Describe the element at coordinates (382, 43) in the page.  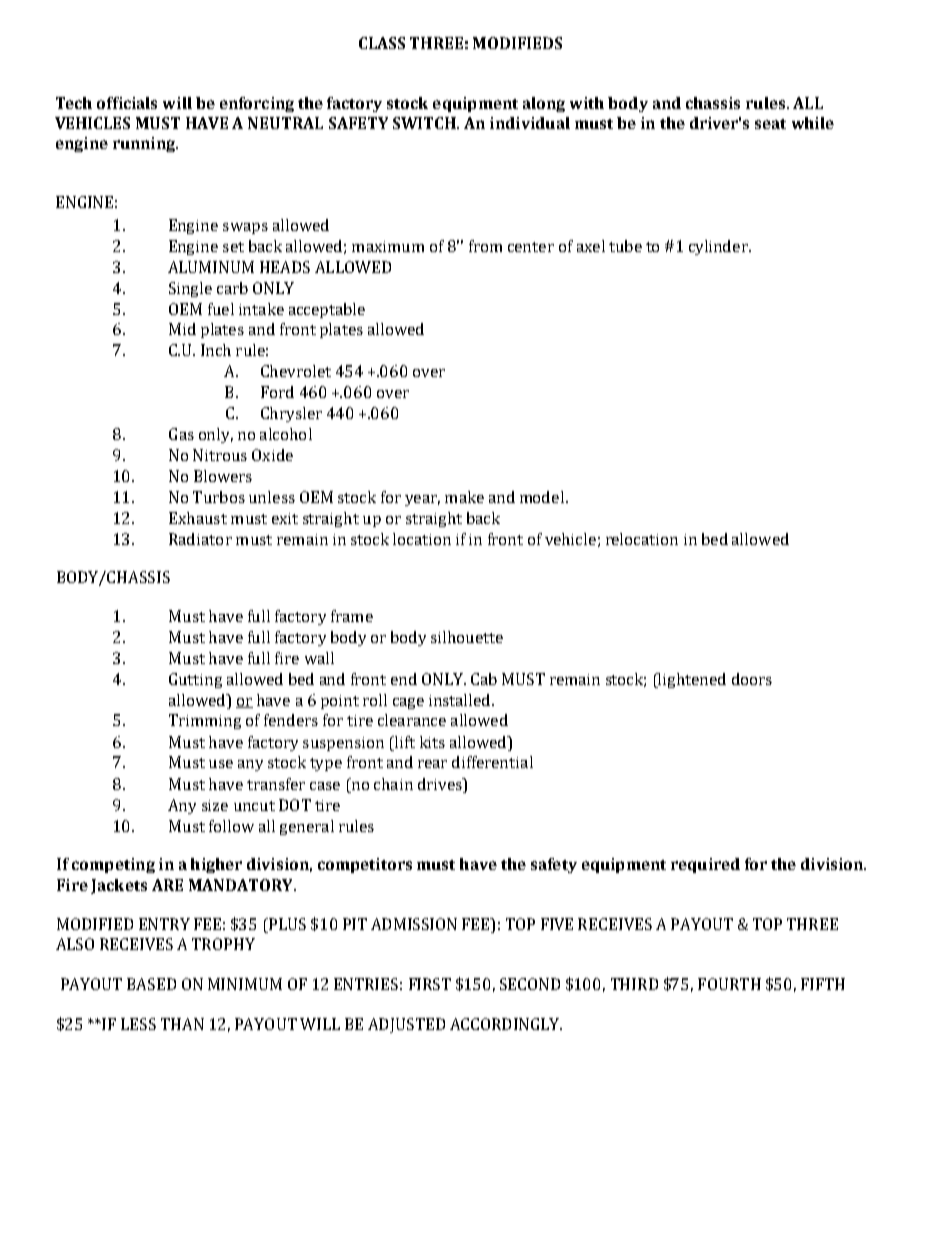
I see `CLASS` at that location.
